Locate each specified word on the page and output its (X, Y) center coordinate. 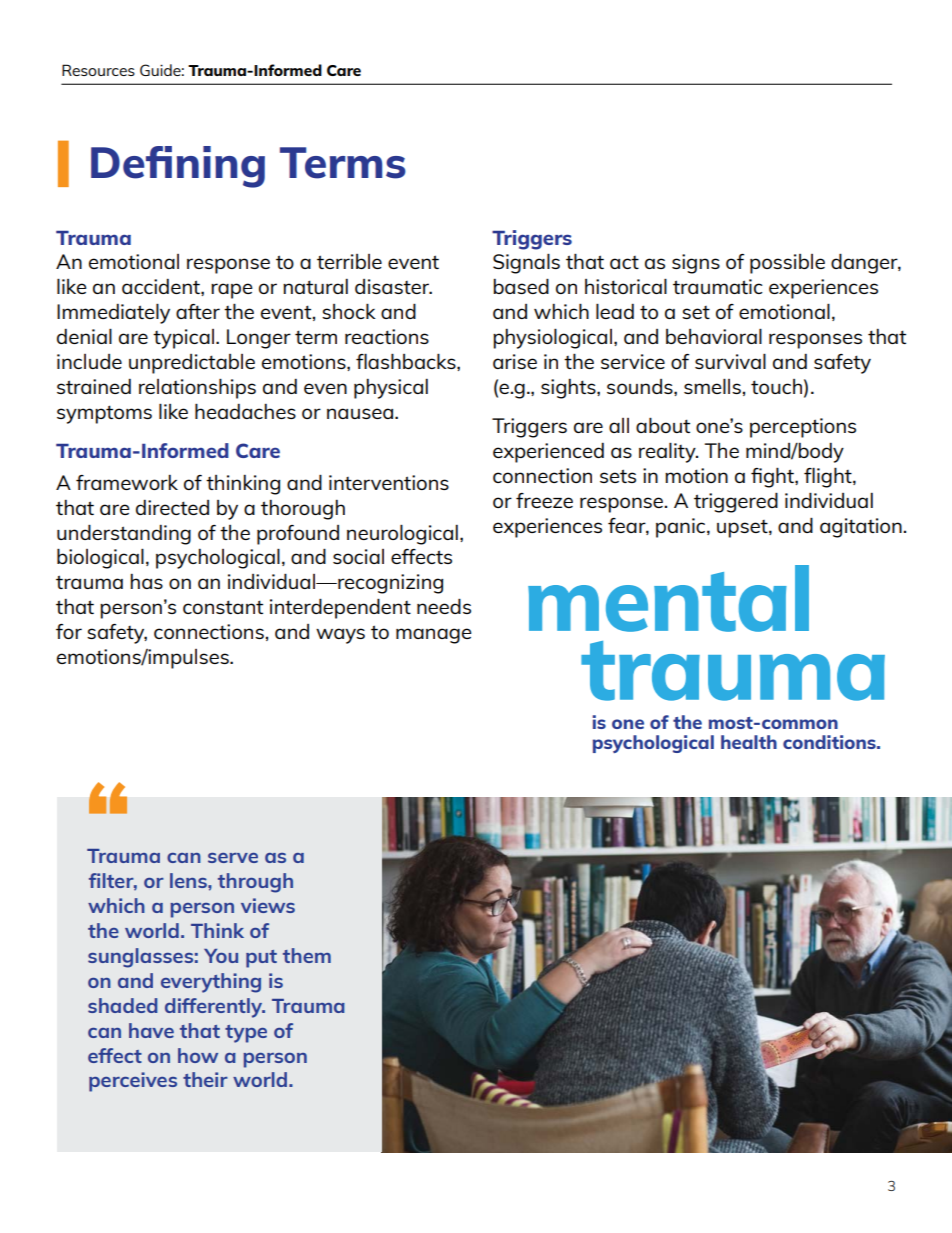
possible (787, 264)
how (198, 1055)
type (246, 1034)
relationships (197, 388)
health (749, 742)
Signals (526, 263)
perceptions (803, 428)
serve (233, 858)
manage (433, 636)
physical (391, 389)
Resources (98, 70)
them (307, 955)
